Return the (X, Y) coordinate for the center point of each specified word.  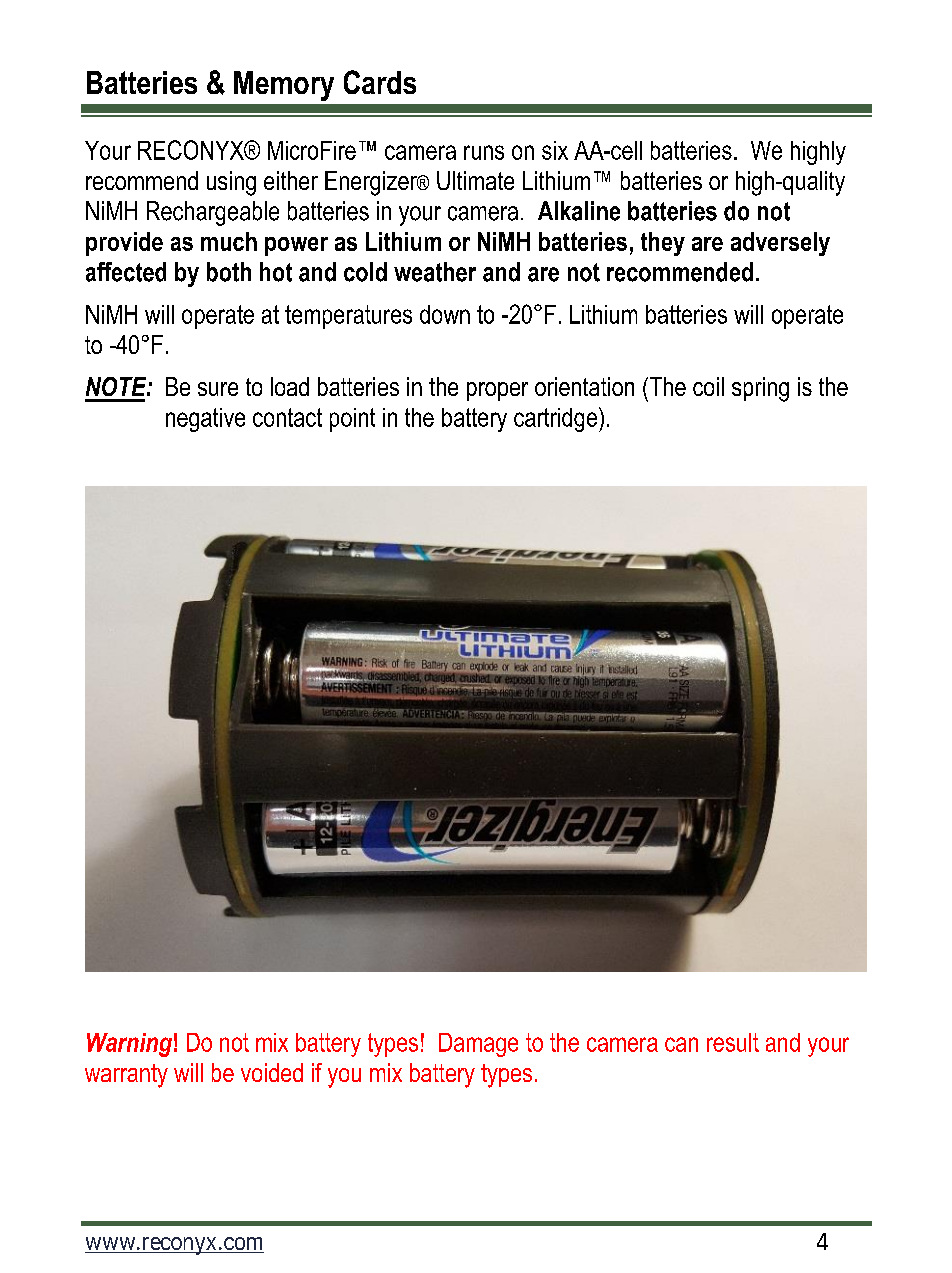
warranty (126, 1076)
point (352, 420)
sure (218, 389)
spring (760, 389)
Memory (284, 86)
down (445, 314)
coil (708, 386)
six (555, 150)
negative (205, 420)
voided (272, 1072)
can (681, 1044)
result (733, 1042)
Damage (478, 1045)
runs (484, 152)
